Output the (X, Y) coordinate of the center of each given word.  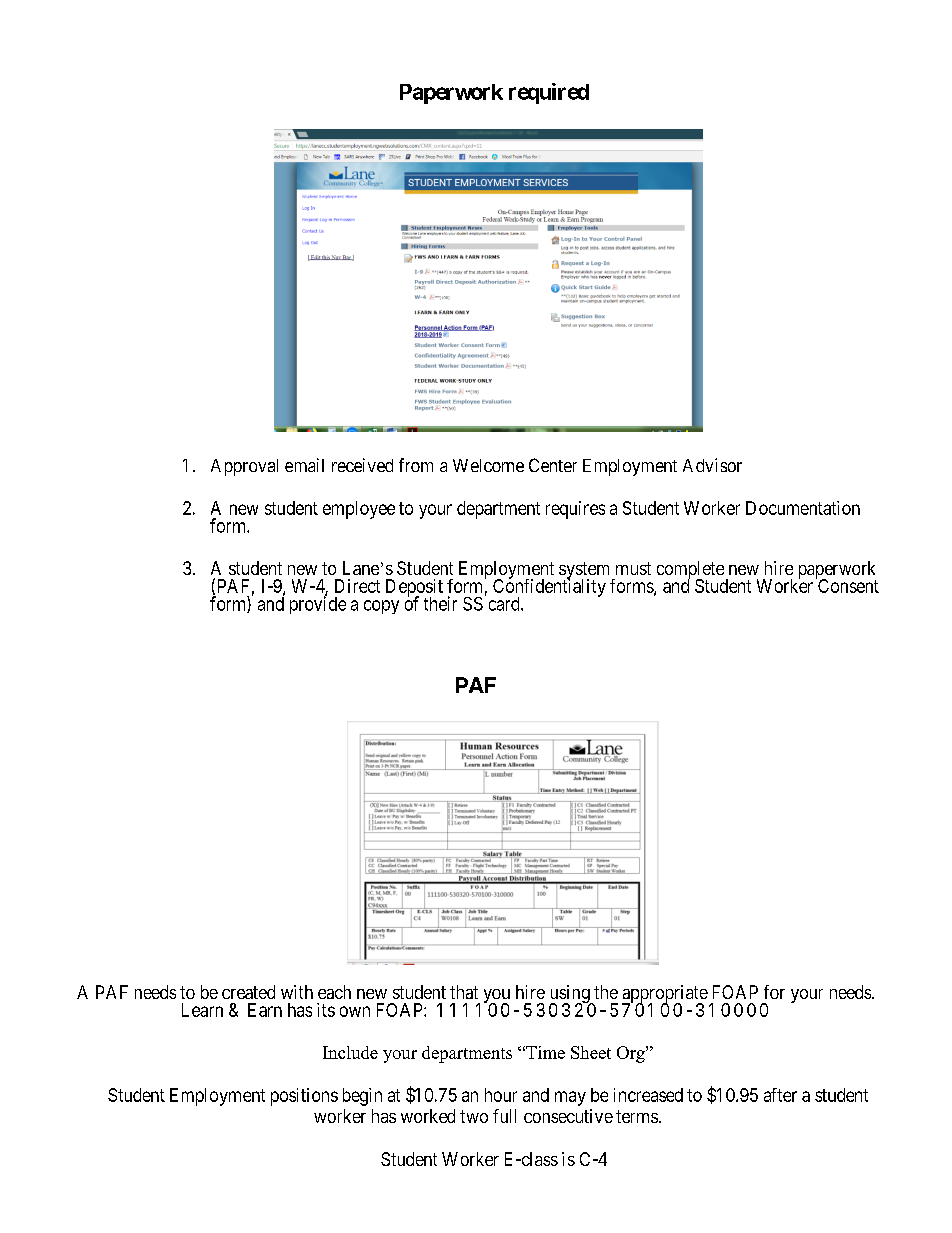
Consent (847, 585)
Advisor (712, 465)
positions (304, 1097)
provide (318, 604)
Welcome (488, 465)
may (570, 1098)
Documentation (803, 508)
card (505, 604)
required (549, 93)
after (780, 1095)
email (304, 465)
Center (553, 465)
